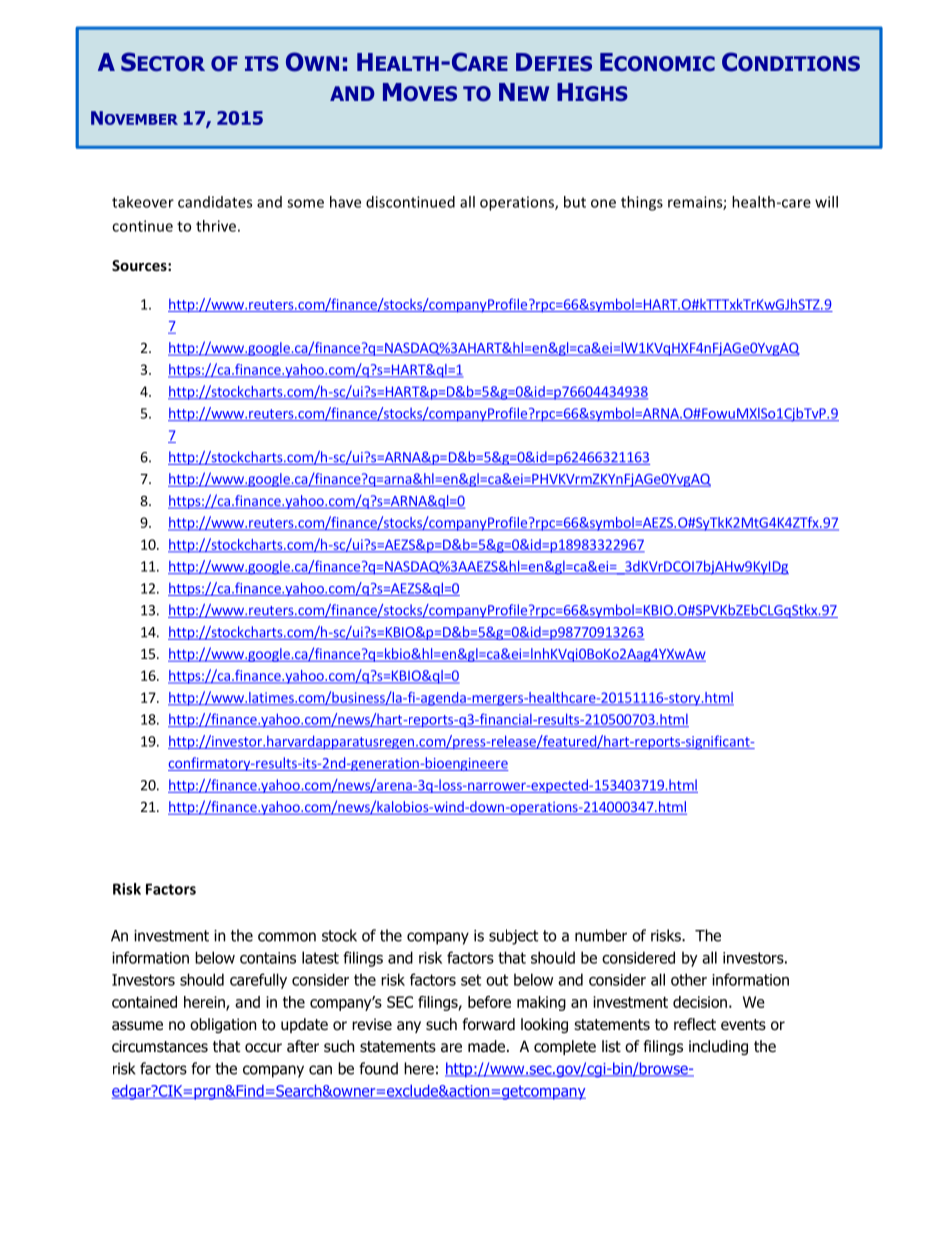  What do you see at coordinates (642, 203) in the document?
I see `things` at bounding box center [642, 203].
